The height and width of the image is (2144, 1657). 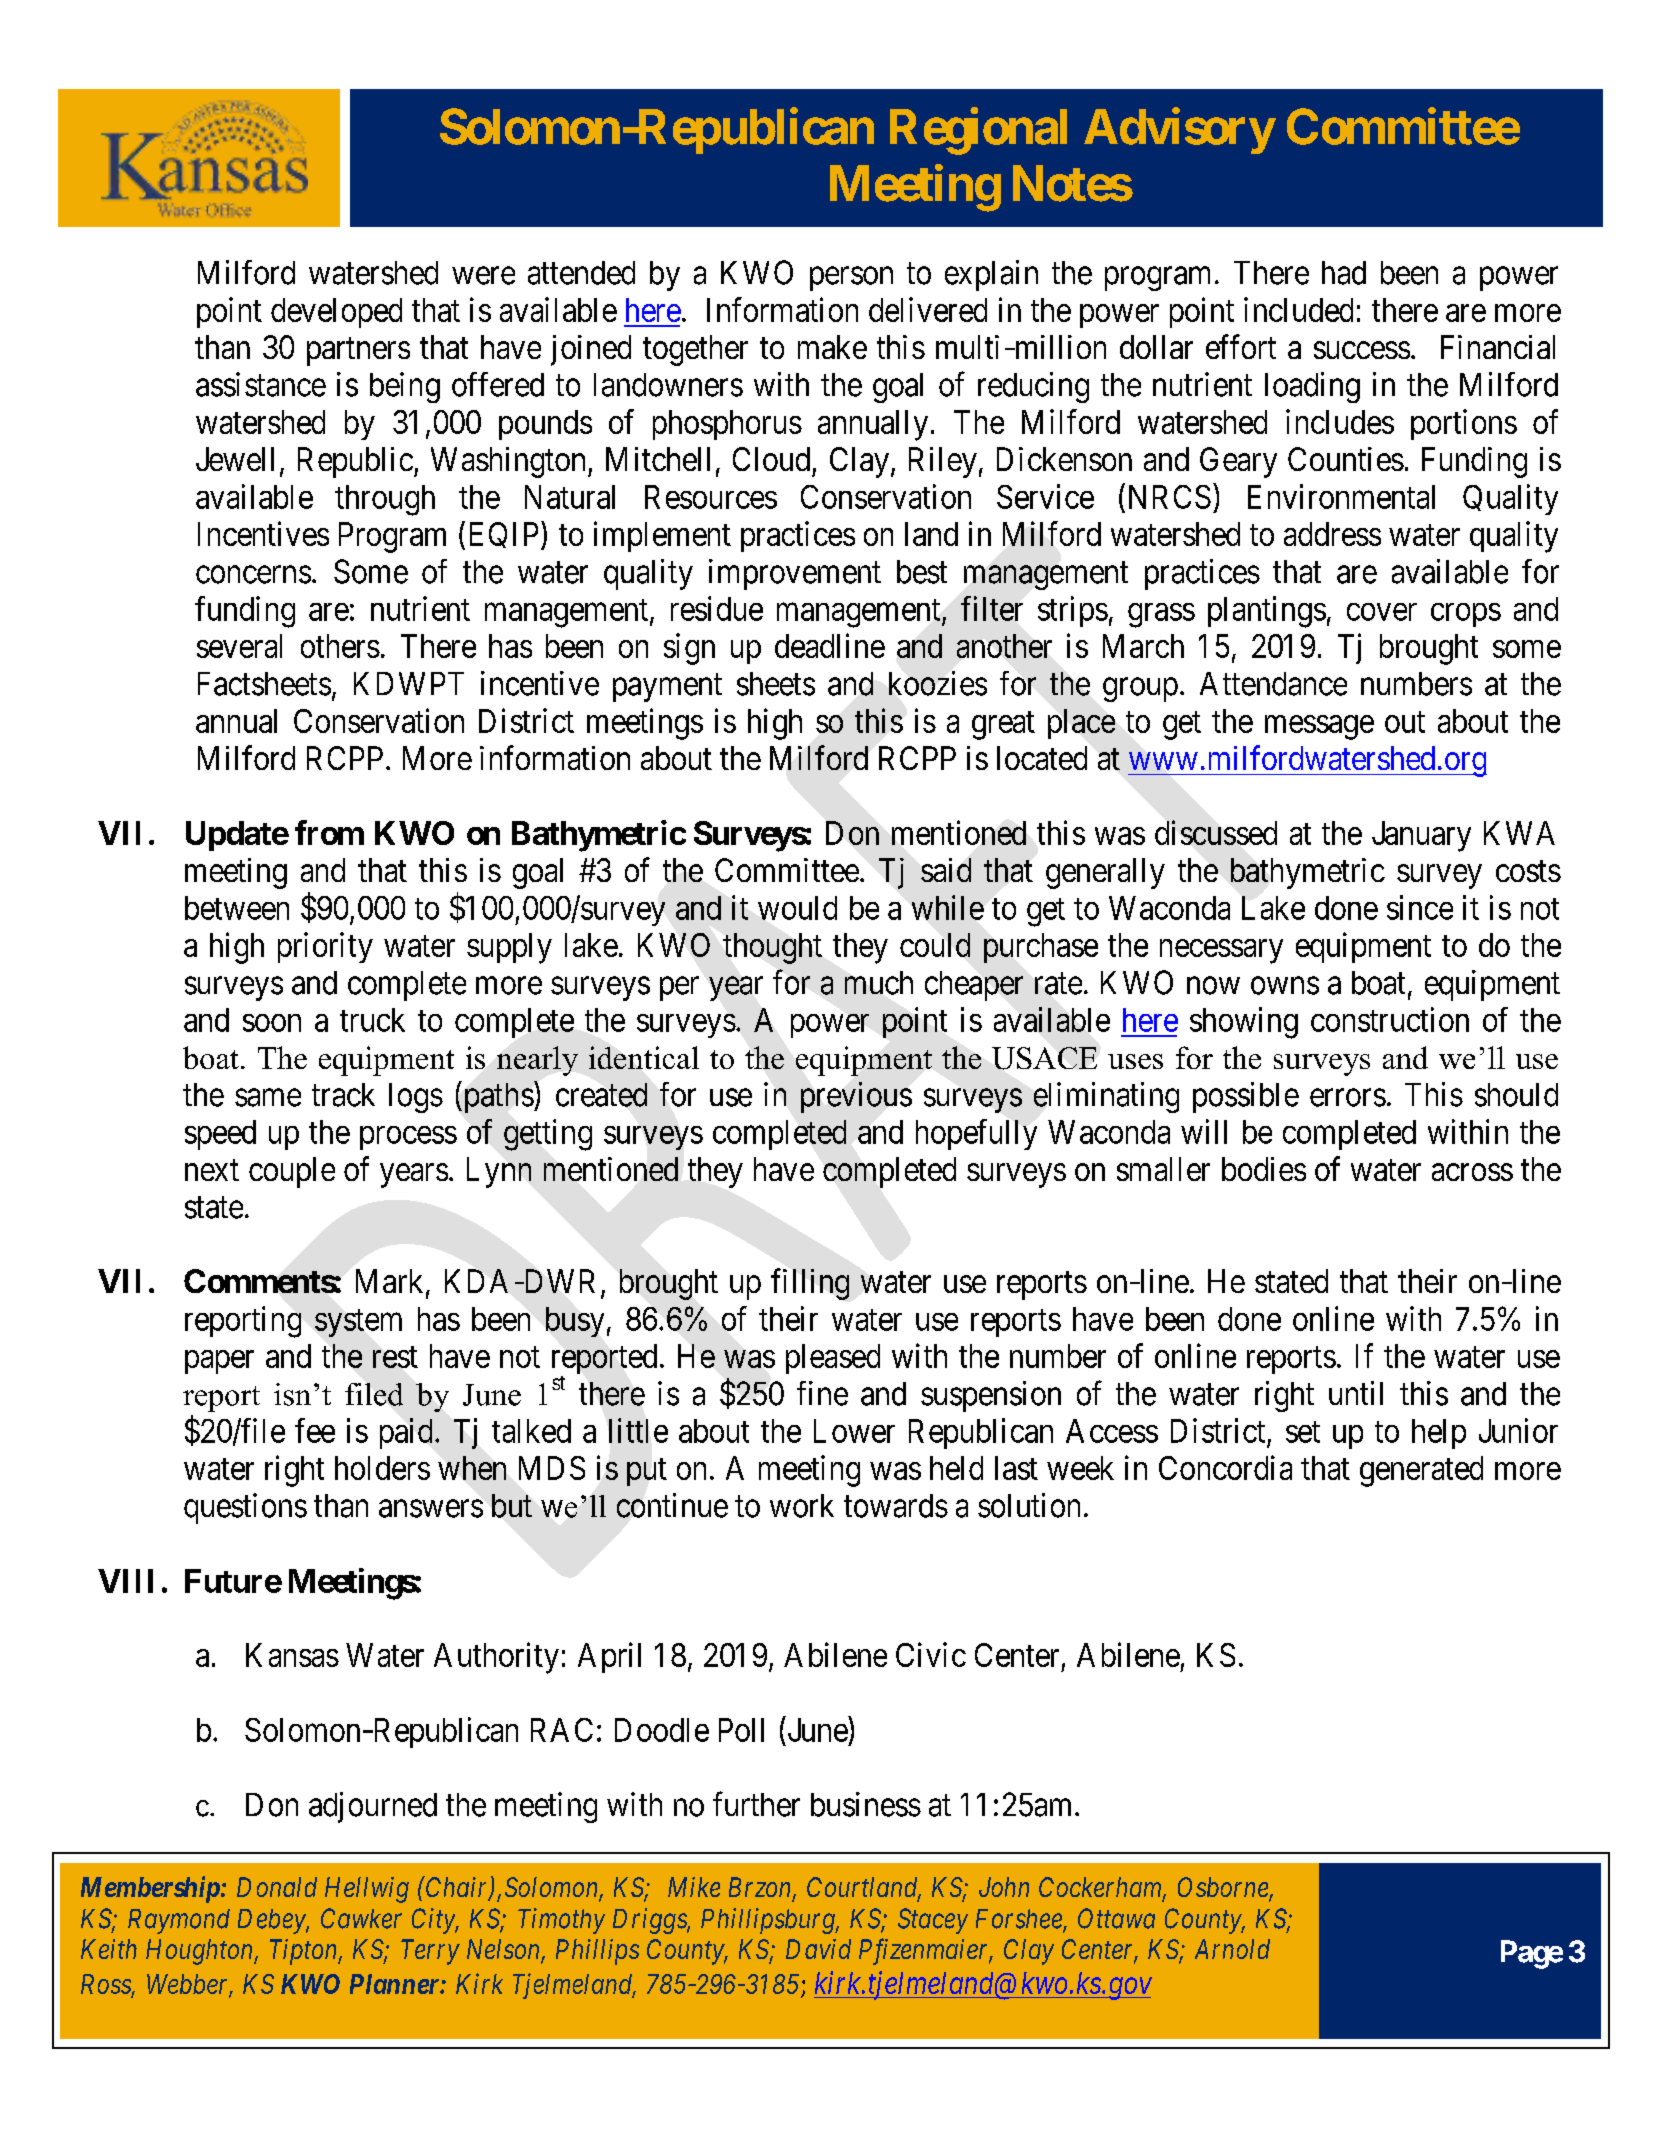 I want to click on paper, so click(x=219, y=1362).
